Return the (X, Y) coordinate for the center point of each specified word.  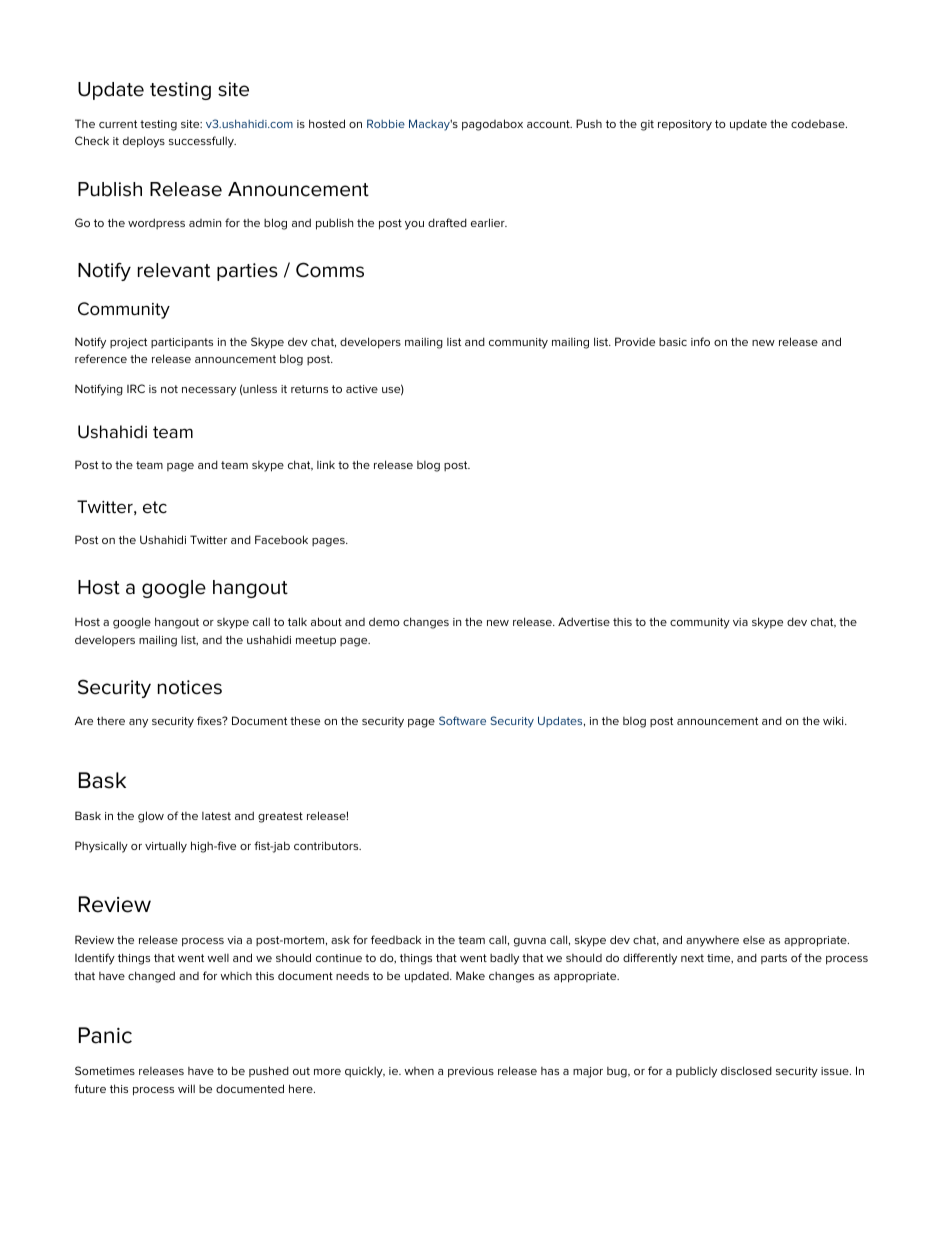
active (362, 389)
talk (297, 621)
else (754, 940)
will (186, 1088)
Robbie (386, 123)
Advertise (584, 621)
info (700, 341)
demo (384, 621)
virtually (166, 847)
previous (471, 1072)
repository (685, 125)
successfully (202, 142)
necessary (209, 391)
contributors (327, 845)
